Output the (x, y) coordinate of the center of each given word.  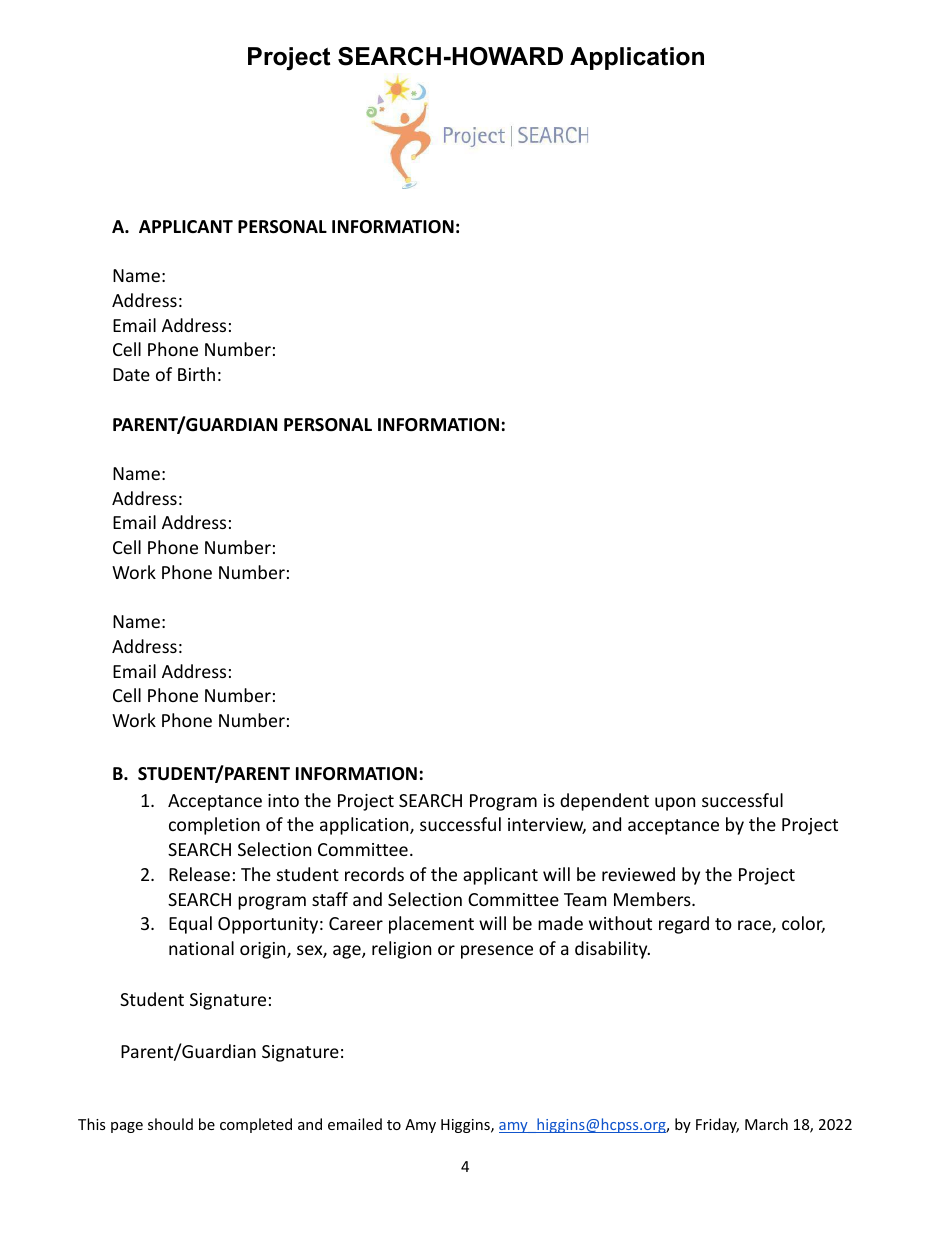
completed (256, 1125)
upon (675, 804)
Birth (196, 374)
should (170, 1124)
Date (131, 374)
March (766, 1124)
